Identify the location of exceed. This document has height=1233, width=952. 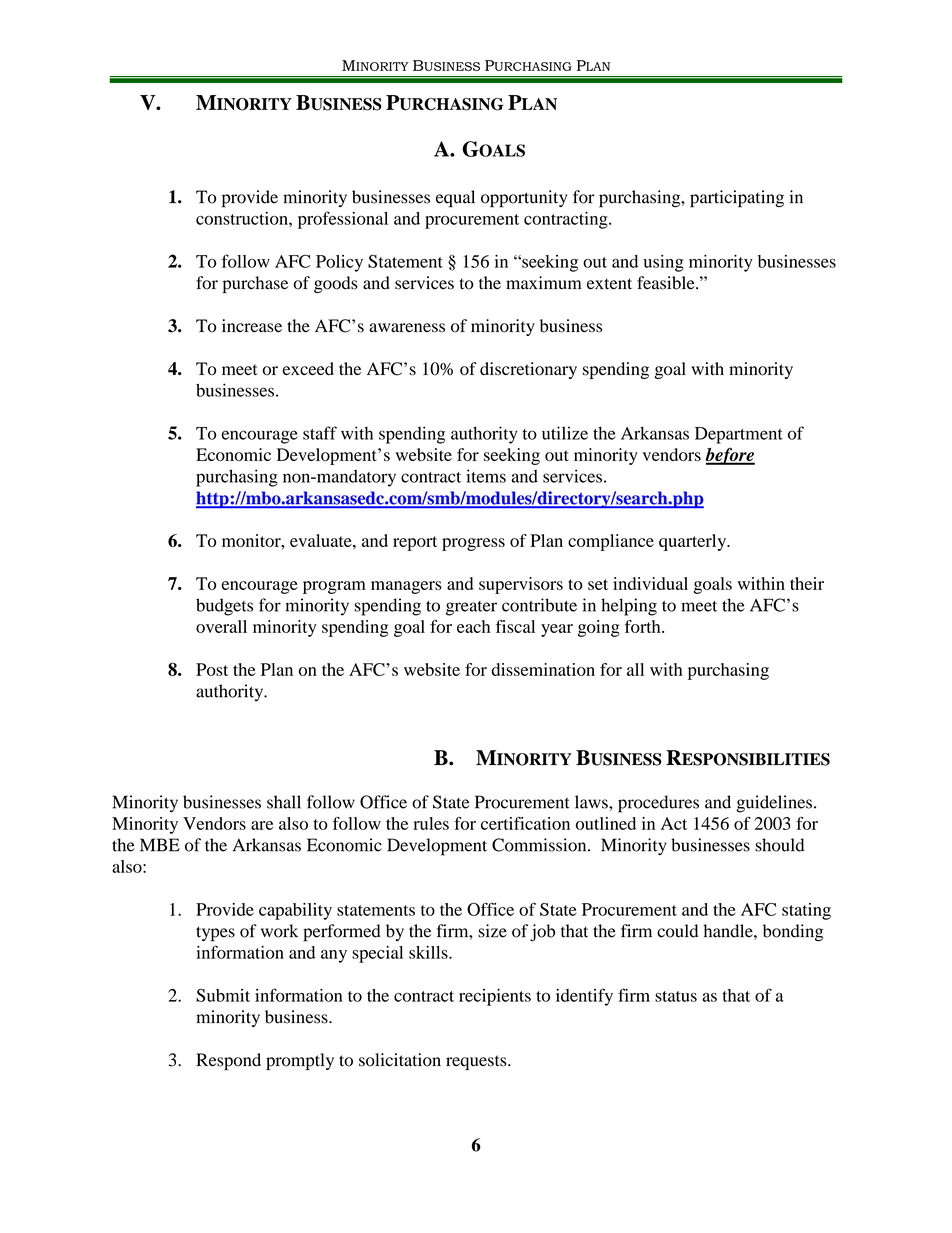
(308, 368).
